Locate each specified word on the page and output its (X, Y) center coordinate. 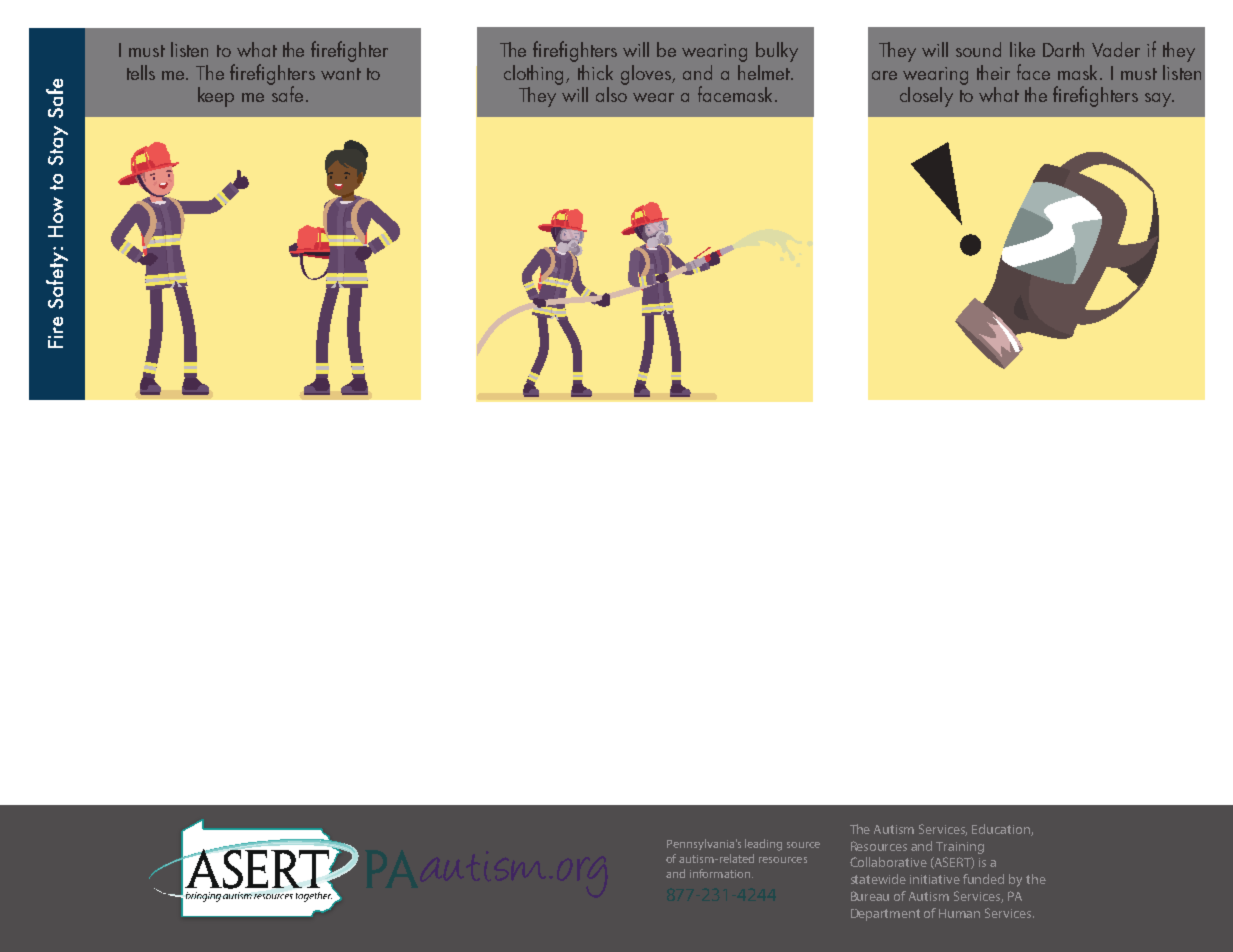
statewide (878, 879)
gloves (647, 75)
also (611, 93)
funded (983, 879)
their (993, 72)
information (720, 873)
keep (216, 97)
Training (960, 848)
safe (286, 93)
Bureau (870, 896)
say (1159, 100)
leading (763, 845)
